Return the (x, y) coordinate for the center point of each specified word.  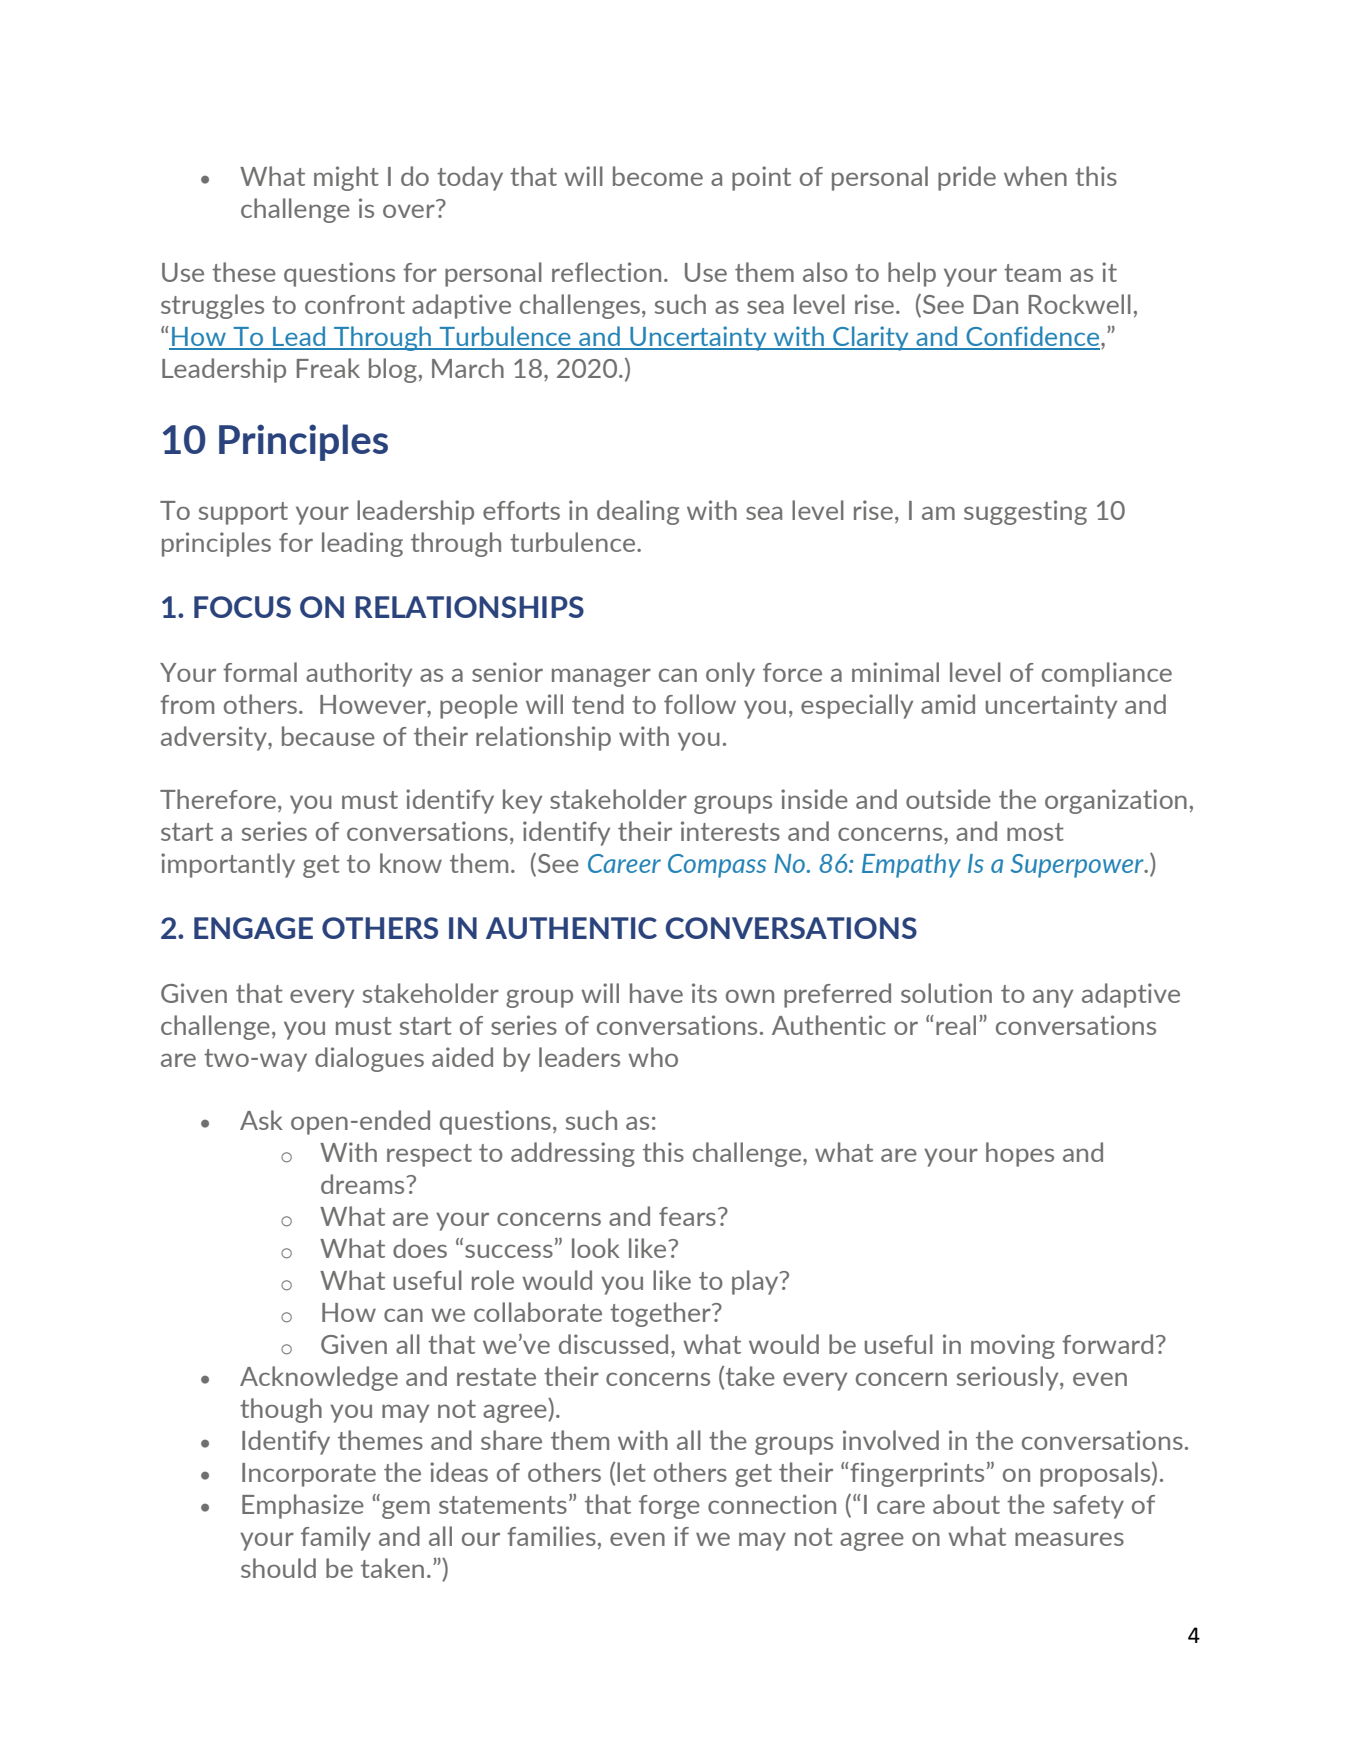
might (346, 178)
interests (730, 831)
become (658, 176)
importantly (228, 865)
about (966, 1504)
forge (669, 1507)
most (1035, 832)
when (1035, 176)
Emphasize (303, 1506)
